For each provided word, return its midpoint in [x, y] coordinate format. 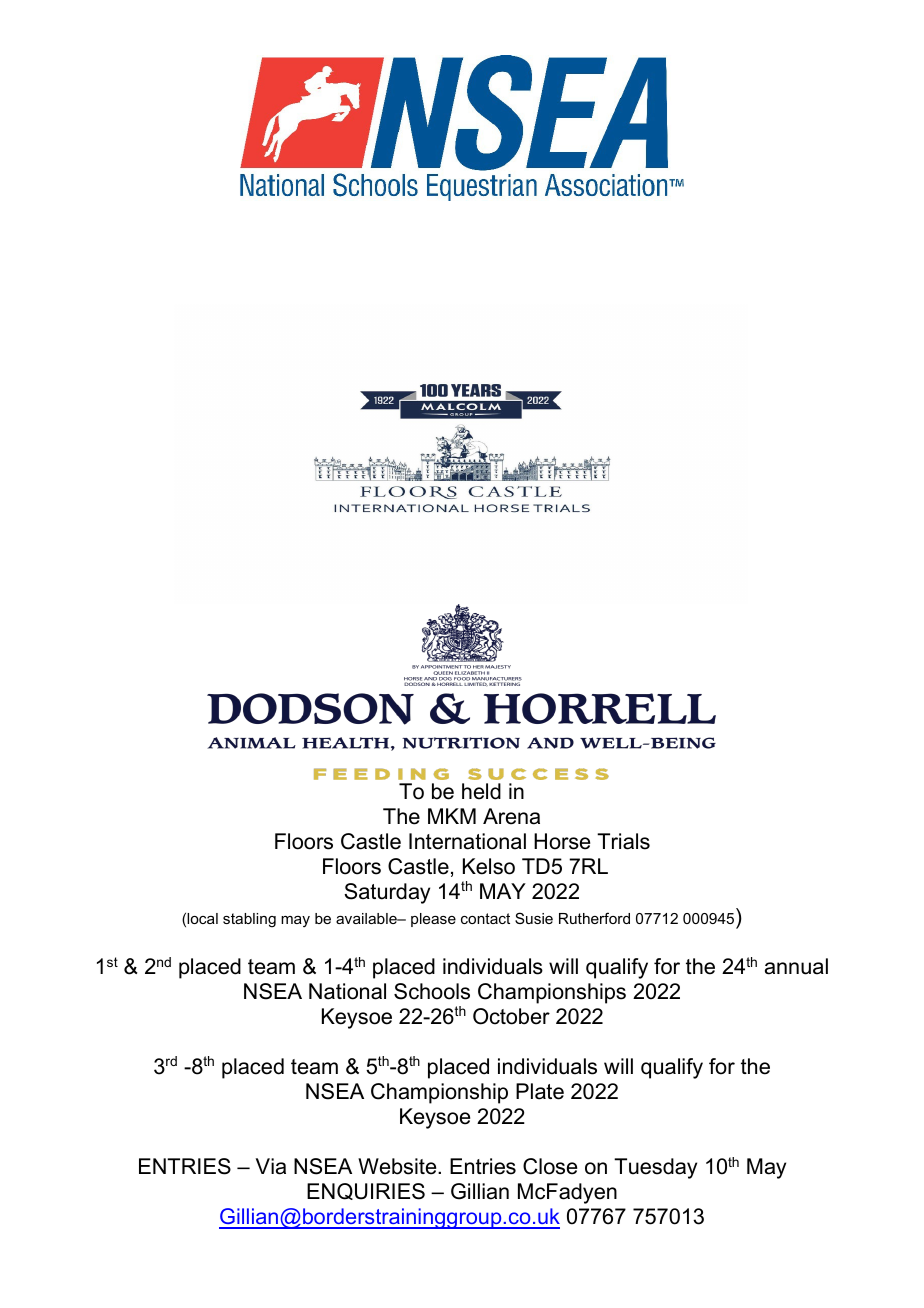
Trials [623, 841]
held [481, 791]
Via [271, 1166]
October [511, 1016]
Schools [432, 991]
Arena [511, 816]
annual [796, 966]
